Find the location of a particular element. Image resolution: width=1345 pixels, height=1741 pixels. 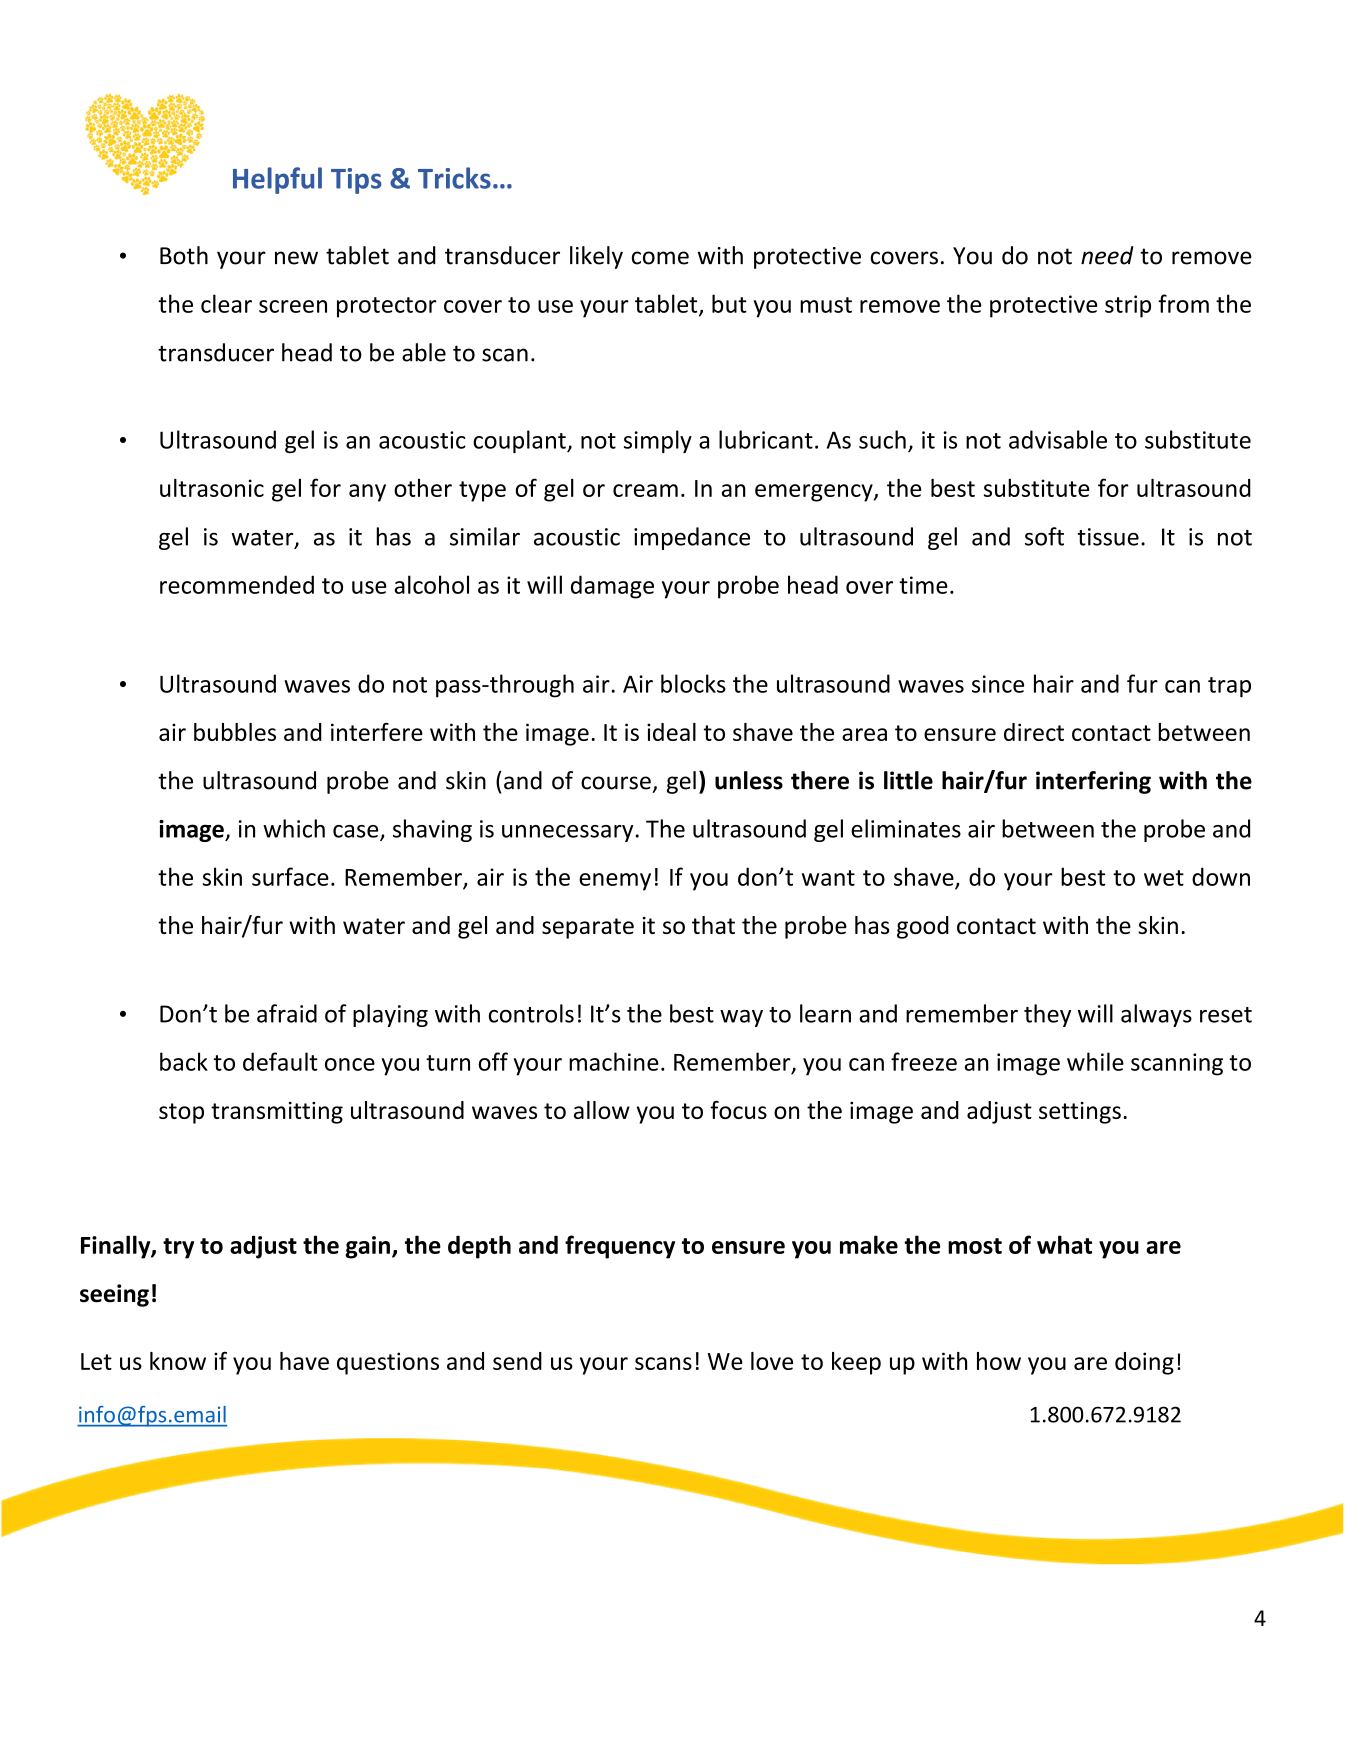

tissue is located at coordinates (1108, 537).
